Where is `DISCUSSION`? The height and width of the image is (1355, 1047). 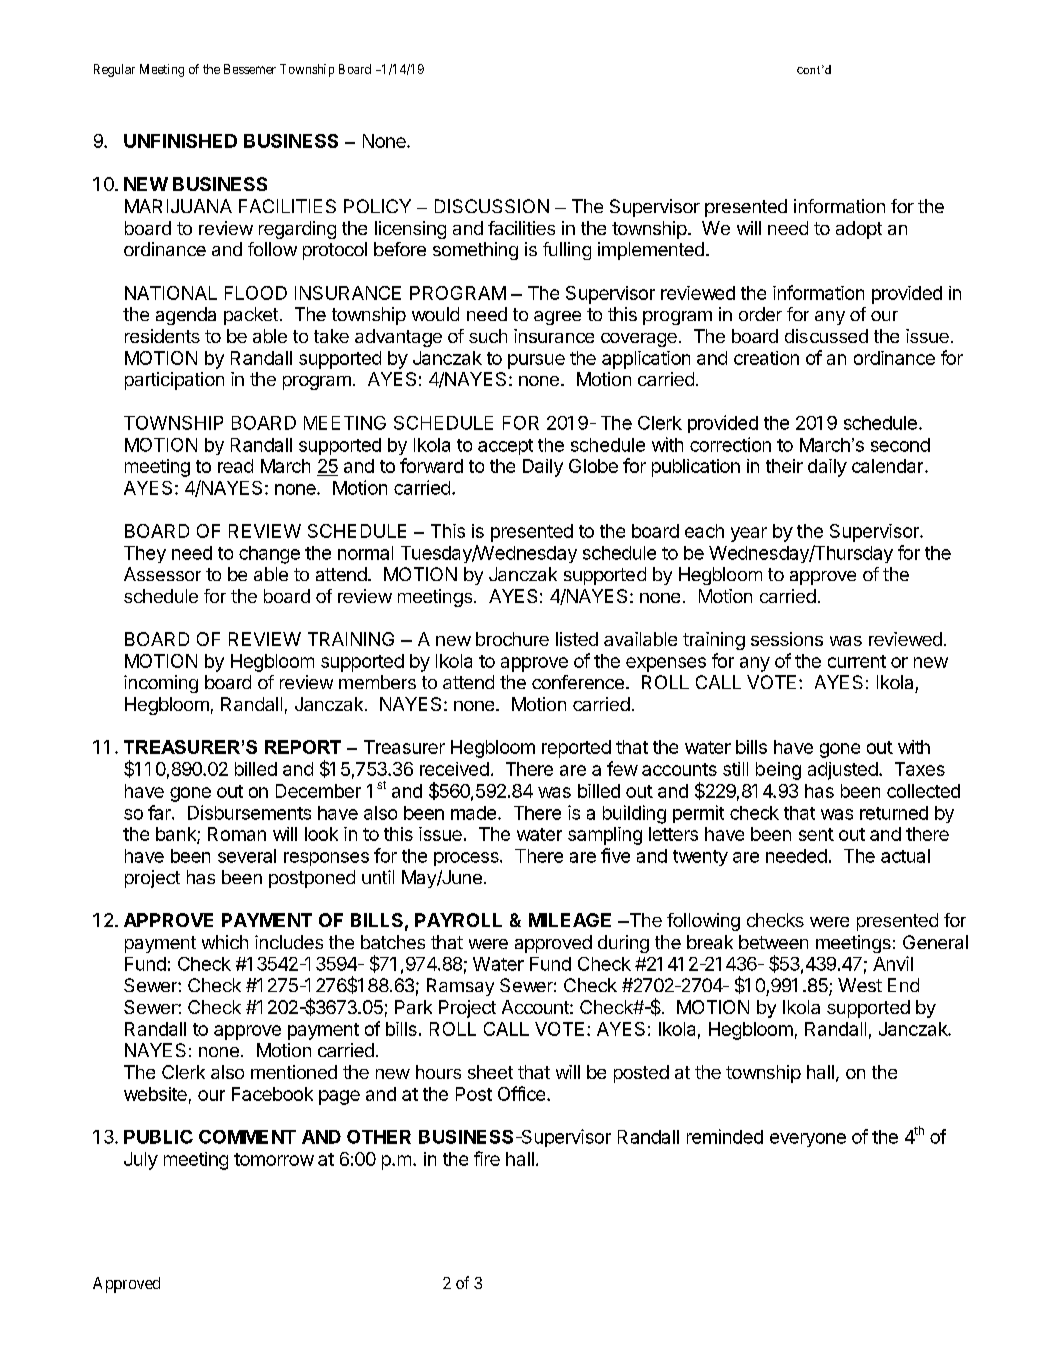 DISCUSSION is located at coordinates (492, 206).
